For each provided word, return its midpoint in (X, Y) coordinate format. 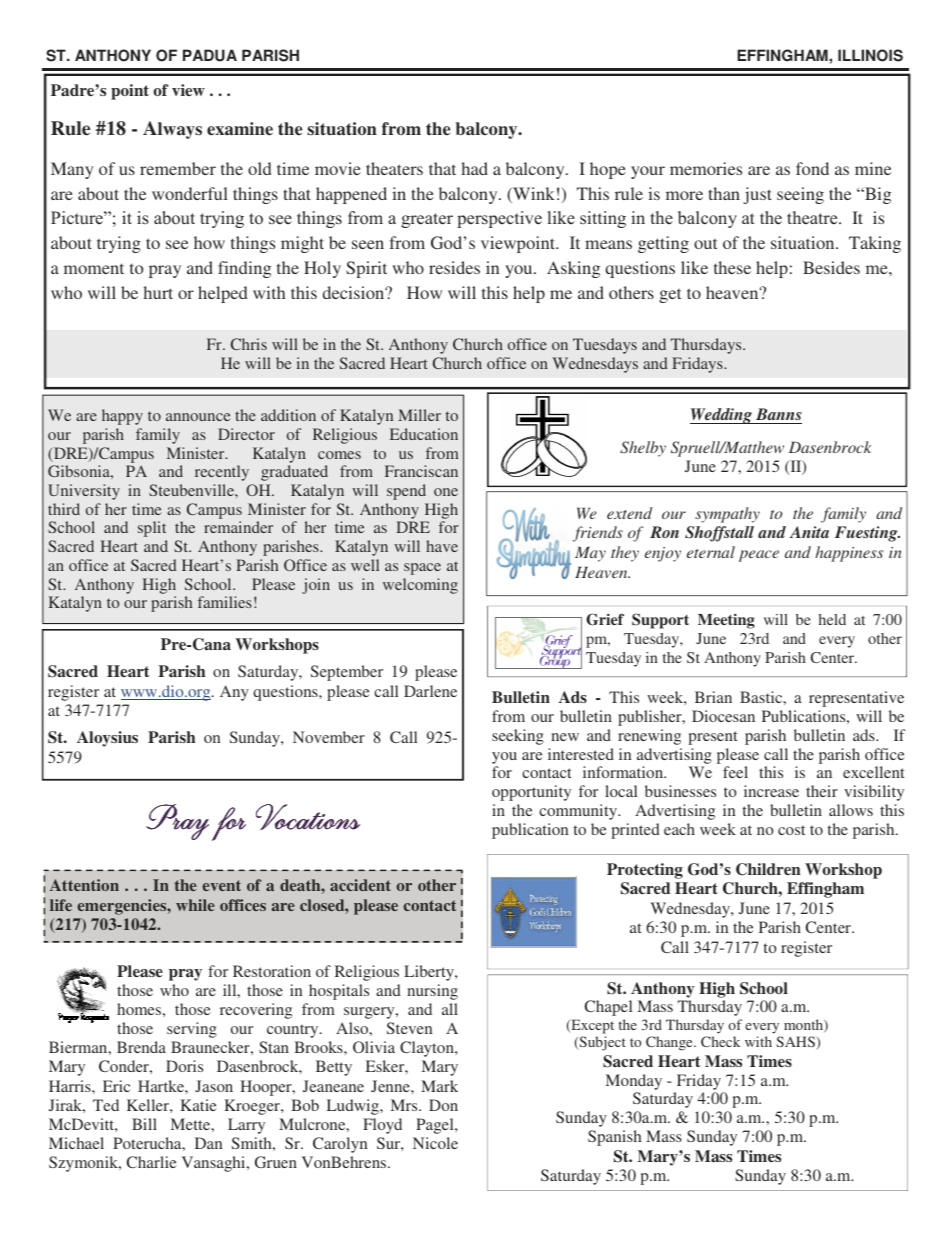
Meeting (726, 621)
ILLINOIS (870, 55)
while (195, 905)
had (475, 168)
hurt (158, 292)
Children (768, 869)
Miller (419, 415)
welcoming (420, 586)
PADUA (210, 55)
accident (360, 885)
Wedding (722, 416)
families (225, 602)
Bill (144, 1124)
